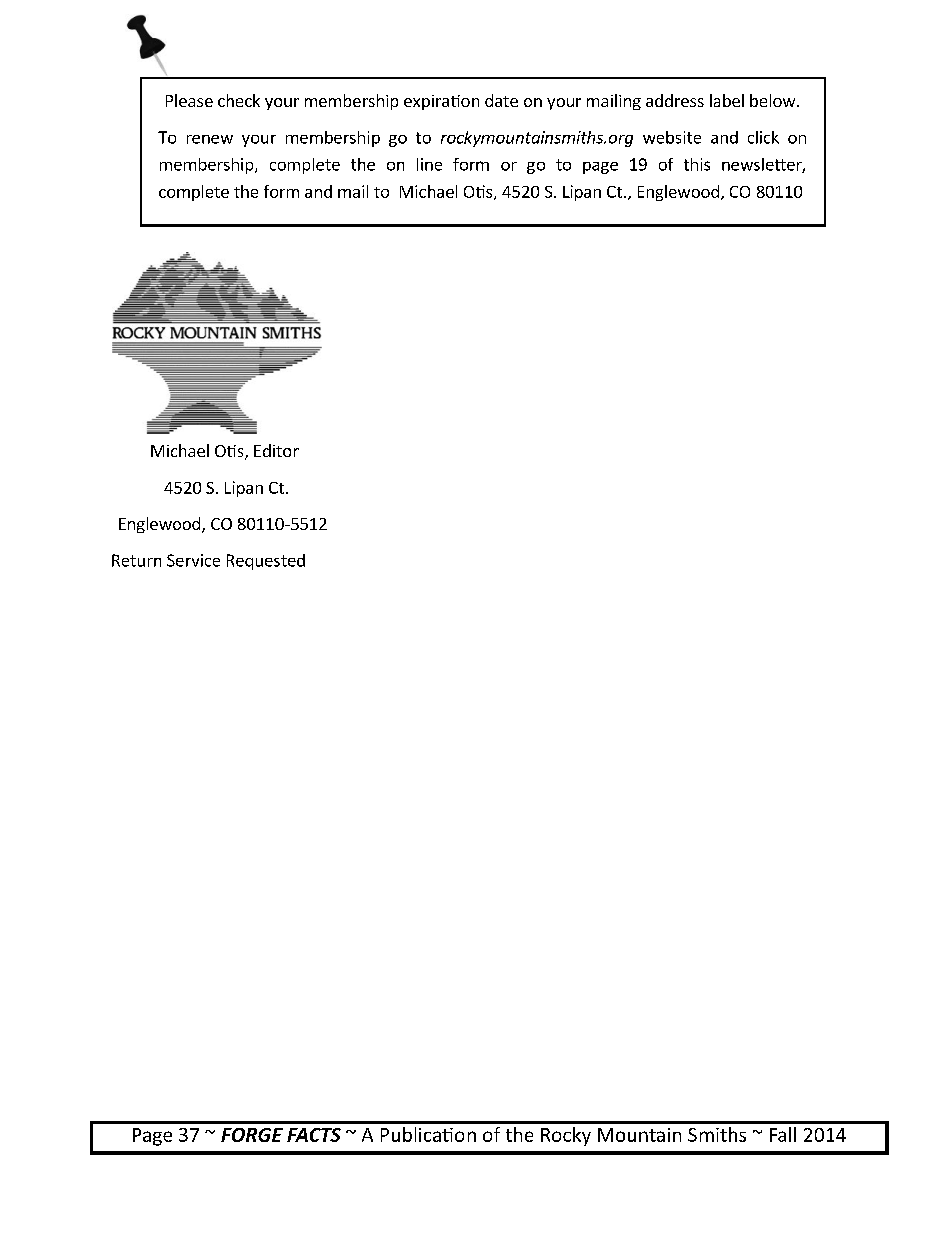  What do you see at coordinates (501, 100) in the screenshot?
I see `date` at bounding box center [501, 100].
